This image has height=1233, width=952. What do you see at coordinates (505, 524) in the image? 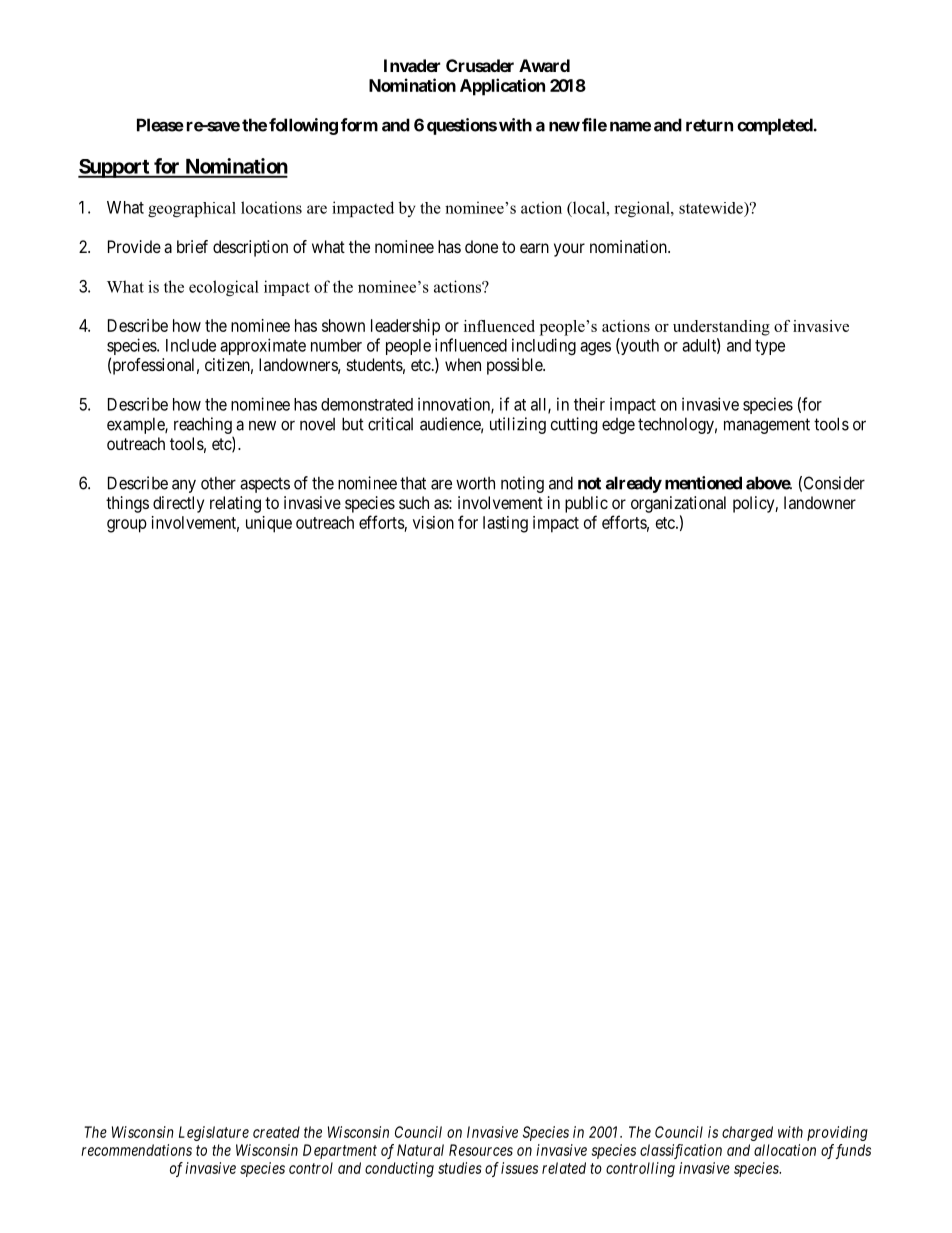
I see `lasting` at bounding box center [505, 524].
